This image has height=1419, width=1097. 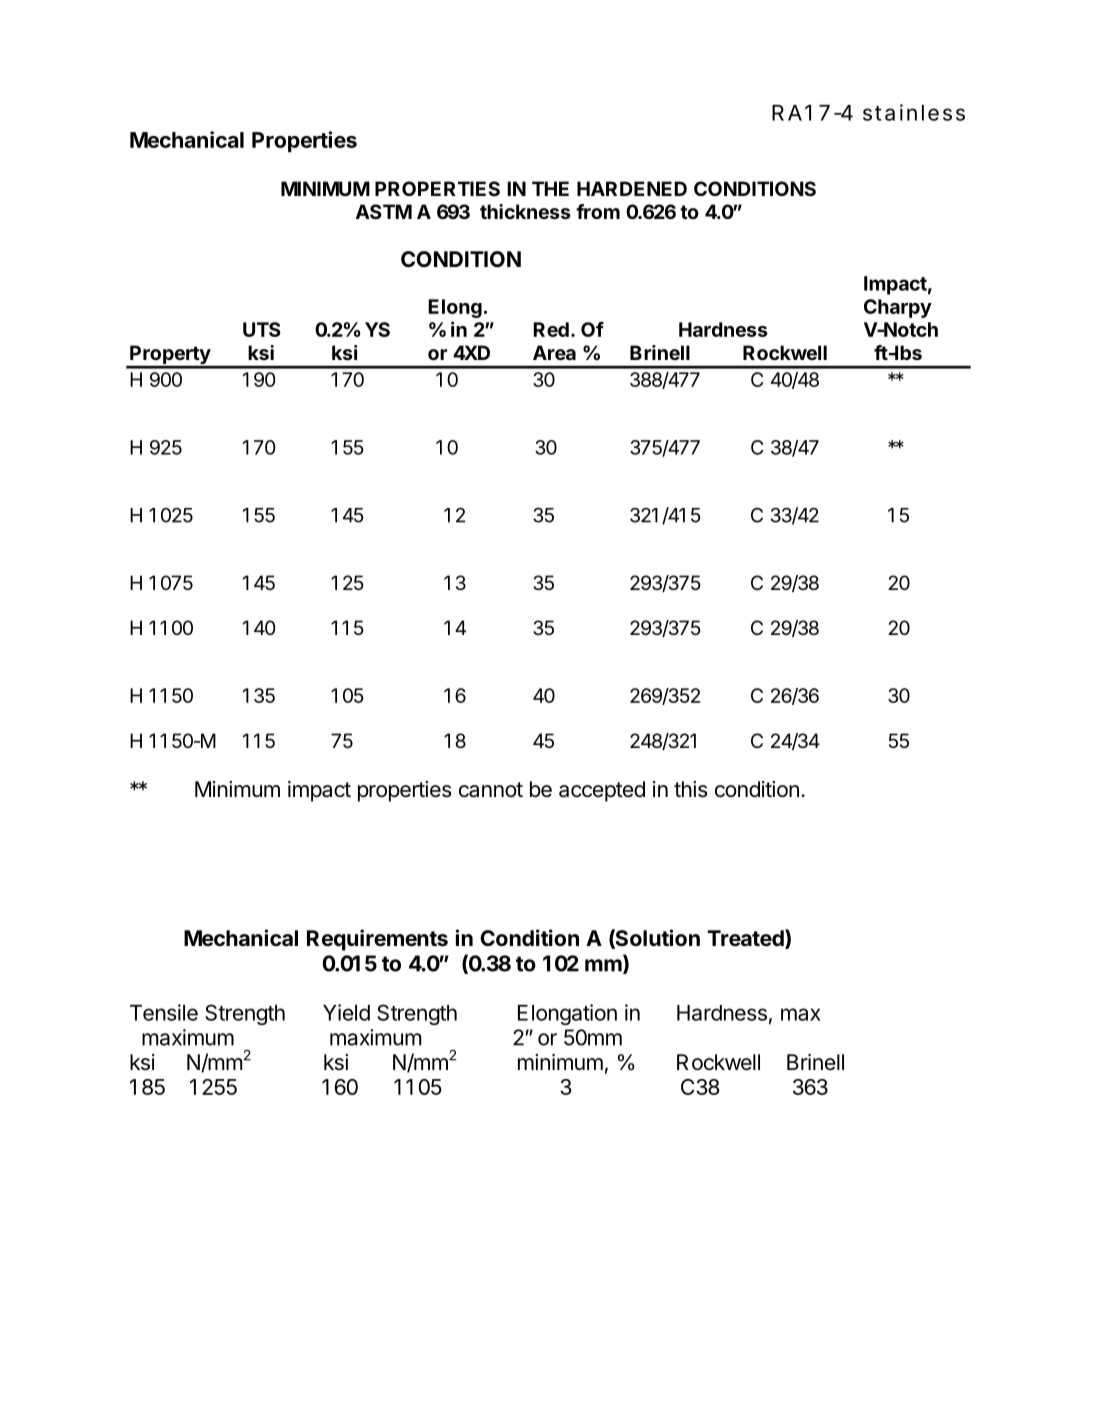 I want to click on THE, so click(x=550, y=188).
